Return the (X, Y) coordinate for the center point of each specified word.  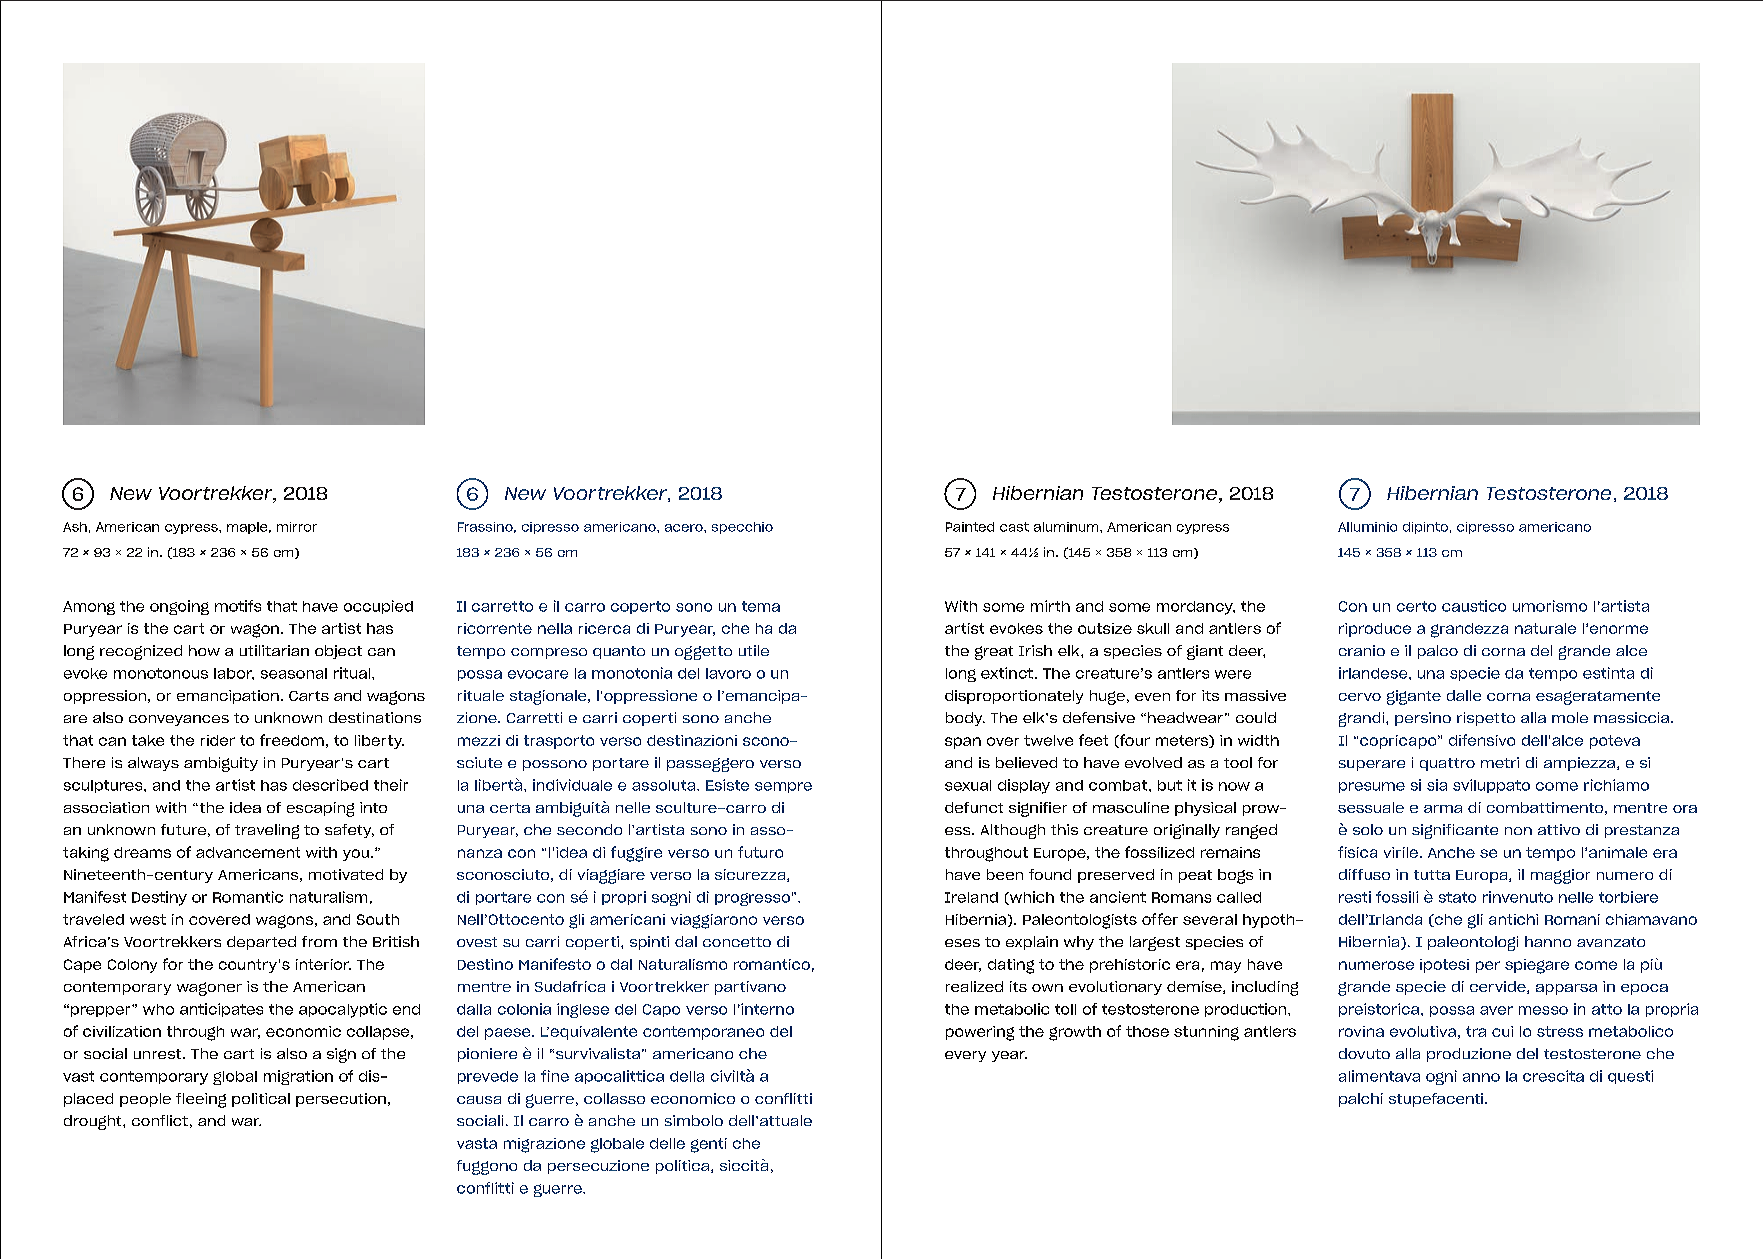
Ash (75, 527)
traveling (267, 831)
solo (1368, 829)
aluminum (1067, 527)
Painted (970, 527)
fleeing (201, 1100)
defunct (974, 807)
